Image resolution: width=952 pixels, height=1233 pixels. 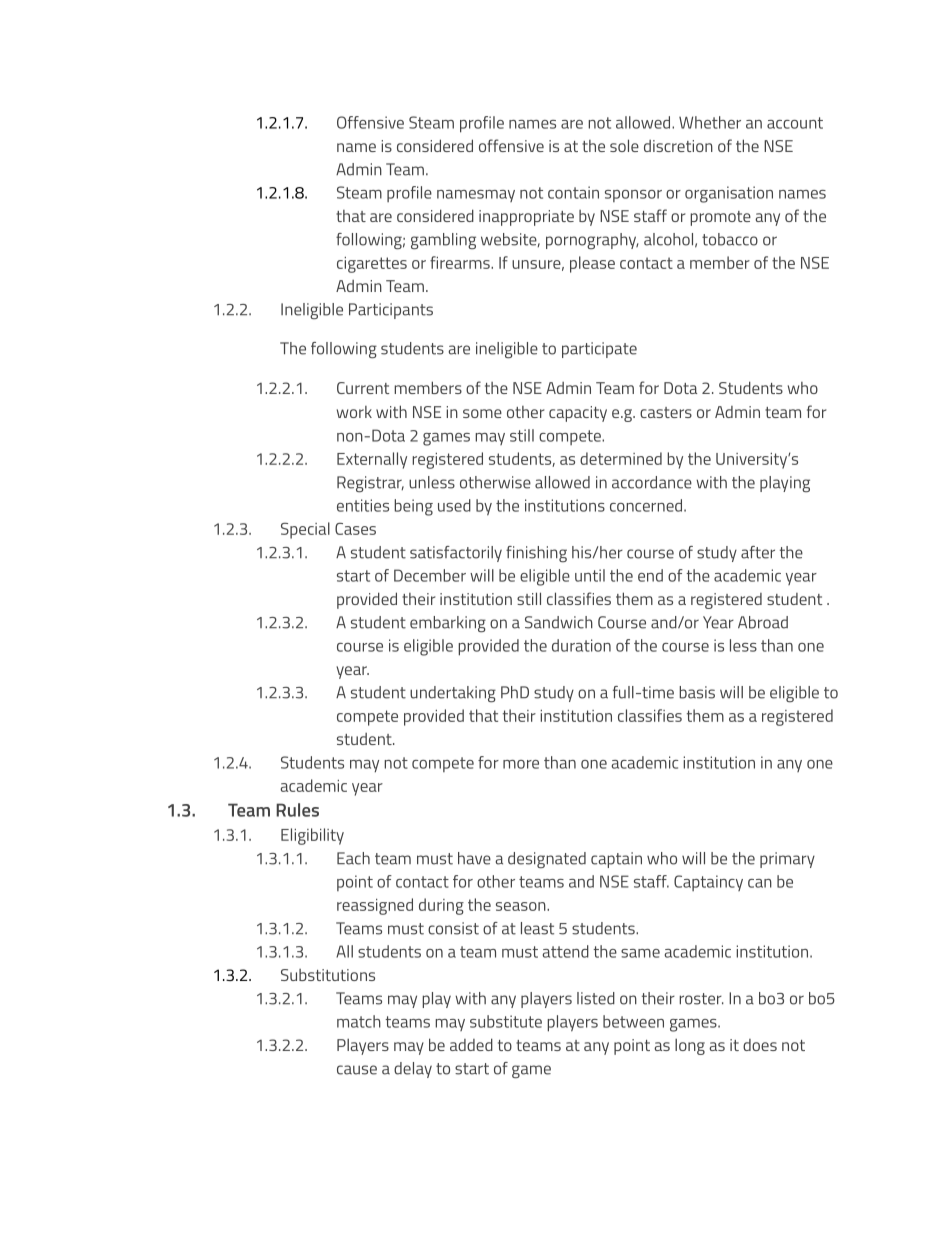 I want to click on Rules, so click(x=297, y=810).
